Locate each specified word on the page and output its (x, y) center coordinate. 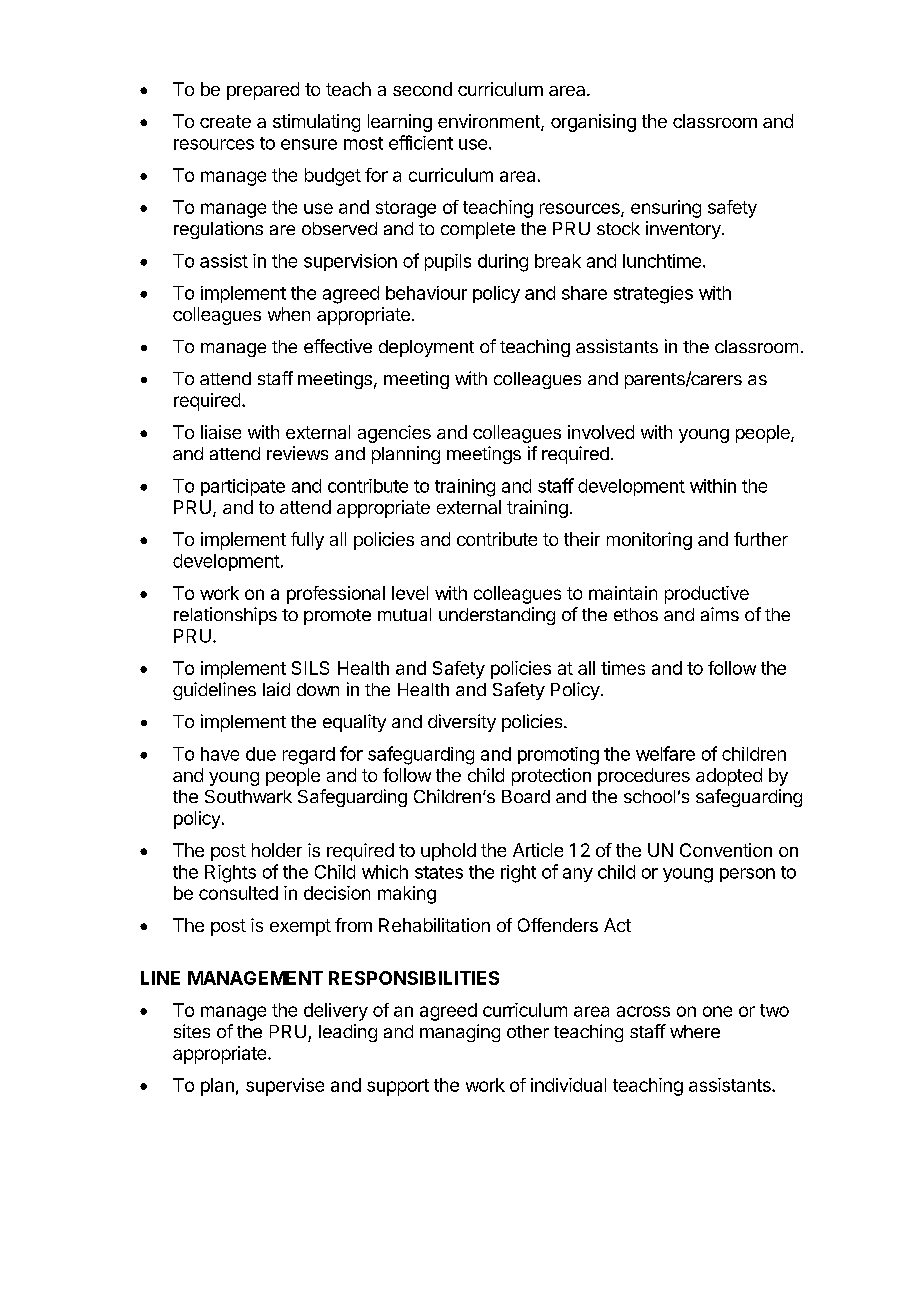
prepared (263, 91)
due (261, 754)
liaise (221, 432)
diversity (462, 723)
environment (490, 122)
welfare (665, 753)
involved (601, 432)
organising (593, 123)
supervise (285, 1087)
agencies (394, 434)
